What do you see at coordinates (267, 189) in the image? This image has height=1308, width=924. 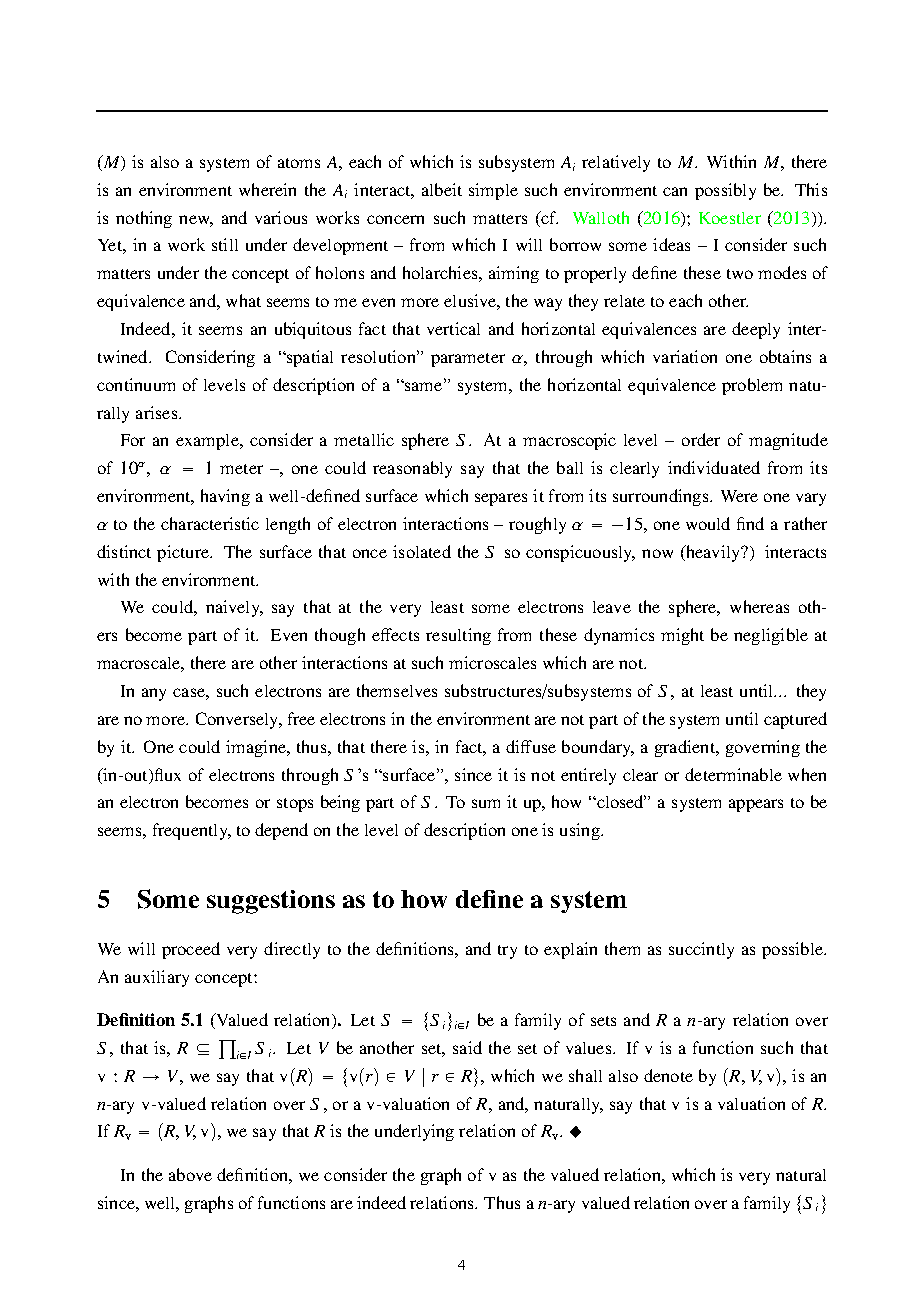 I see `wherein` at bounding box center [267, 189].
